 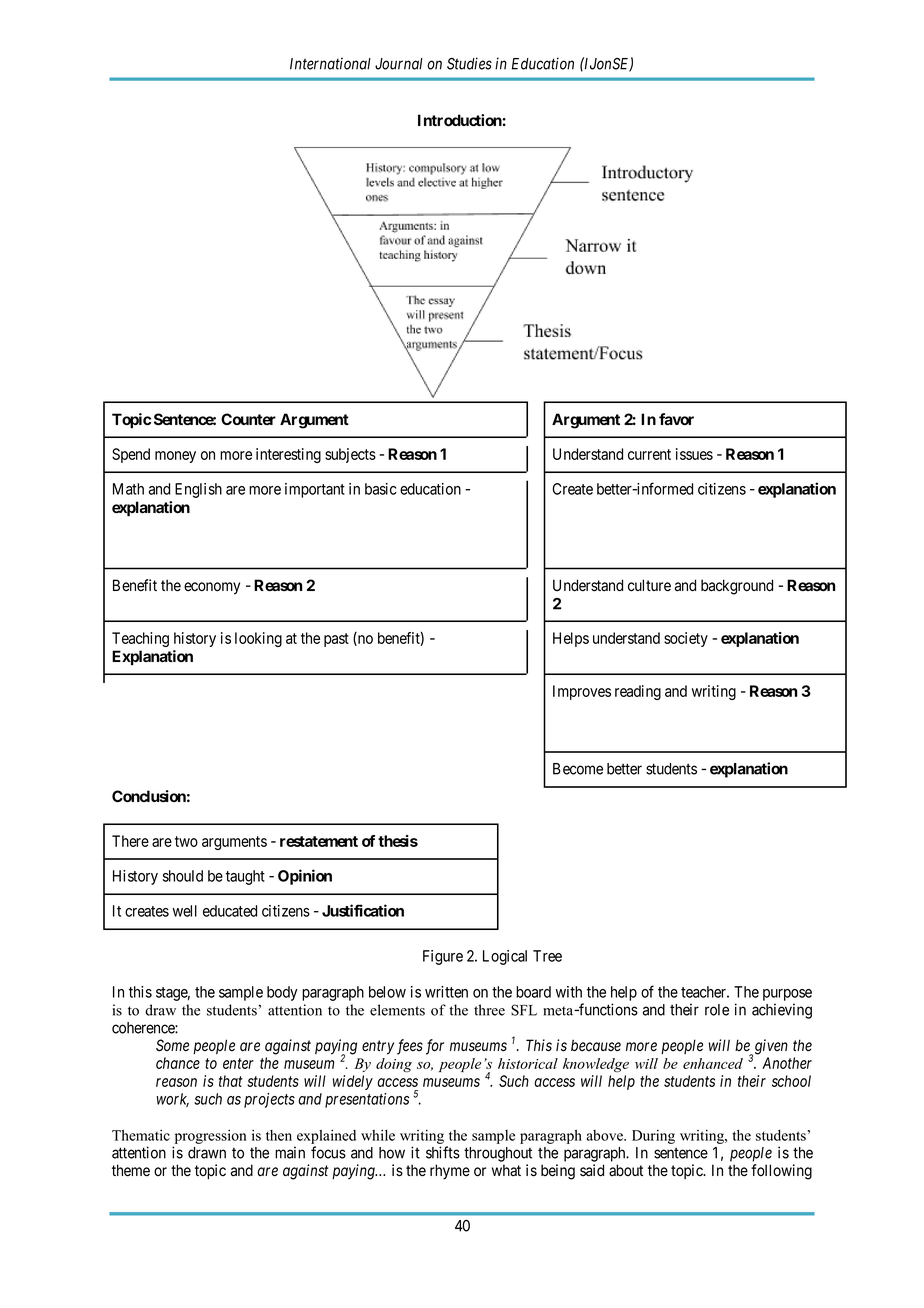 What do you see at coordinates (212, 588) in the document?
I see `economy` at bounding box center [212, 588].
